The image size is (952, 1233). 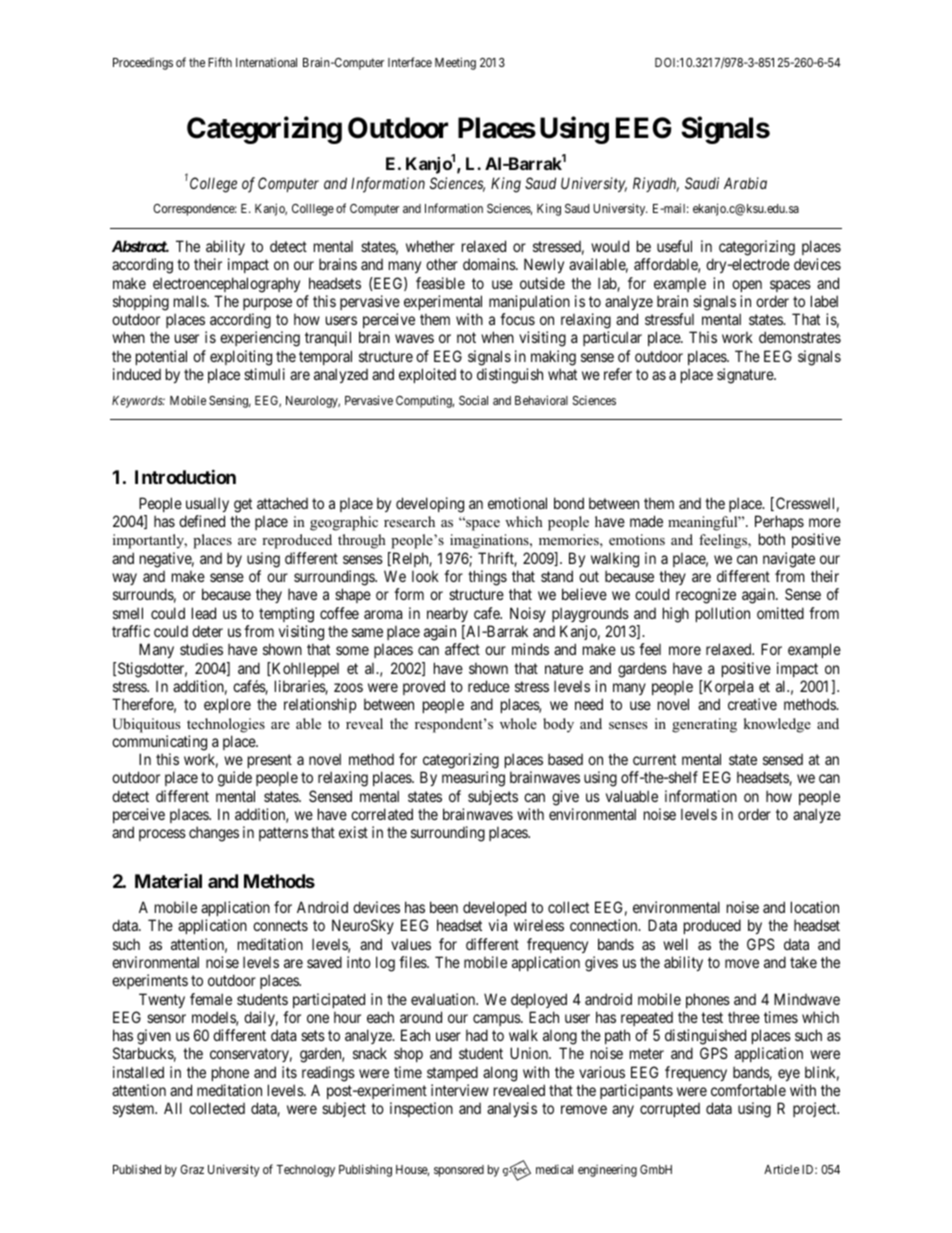 I want to click on cafe, so click(x=488, y=613).
